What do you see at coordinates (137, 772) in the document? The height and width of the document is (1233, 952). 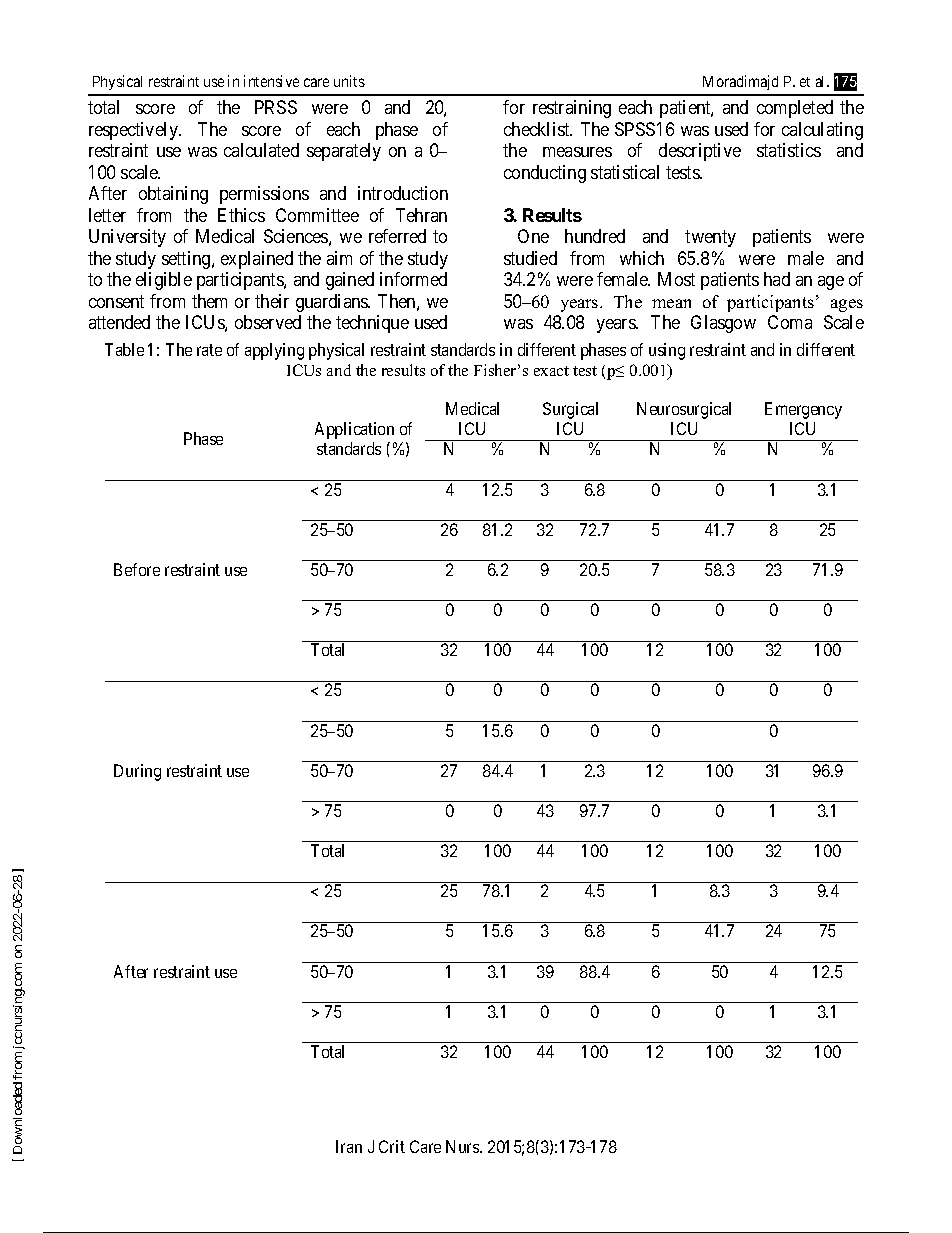 I see `During` at bounding box center [137, 772].
